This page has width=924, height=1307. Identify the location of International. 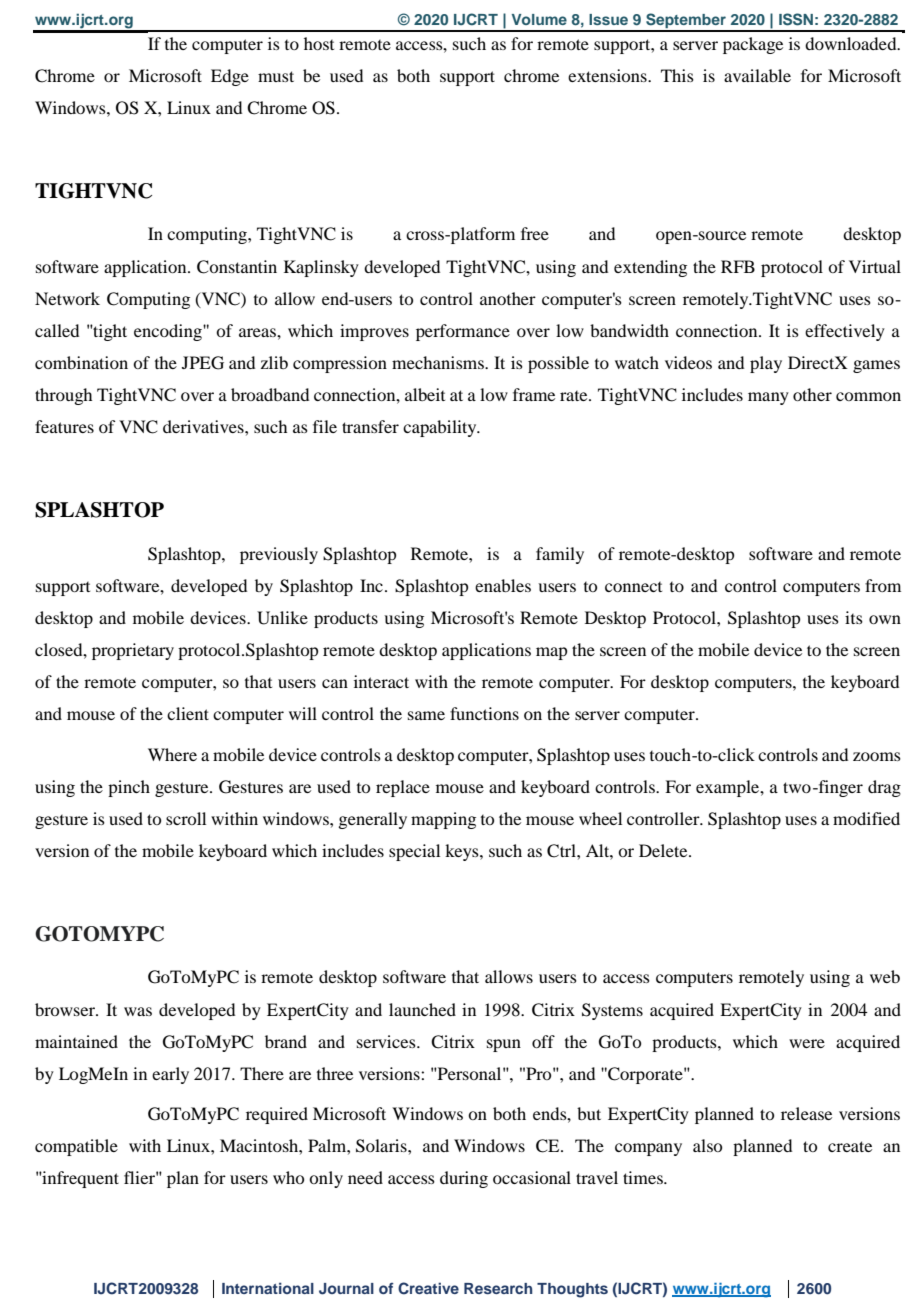
(268, 1288).
